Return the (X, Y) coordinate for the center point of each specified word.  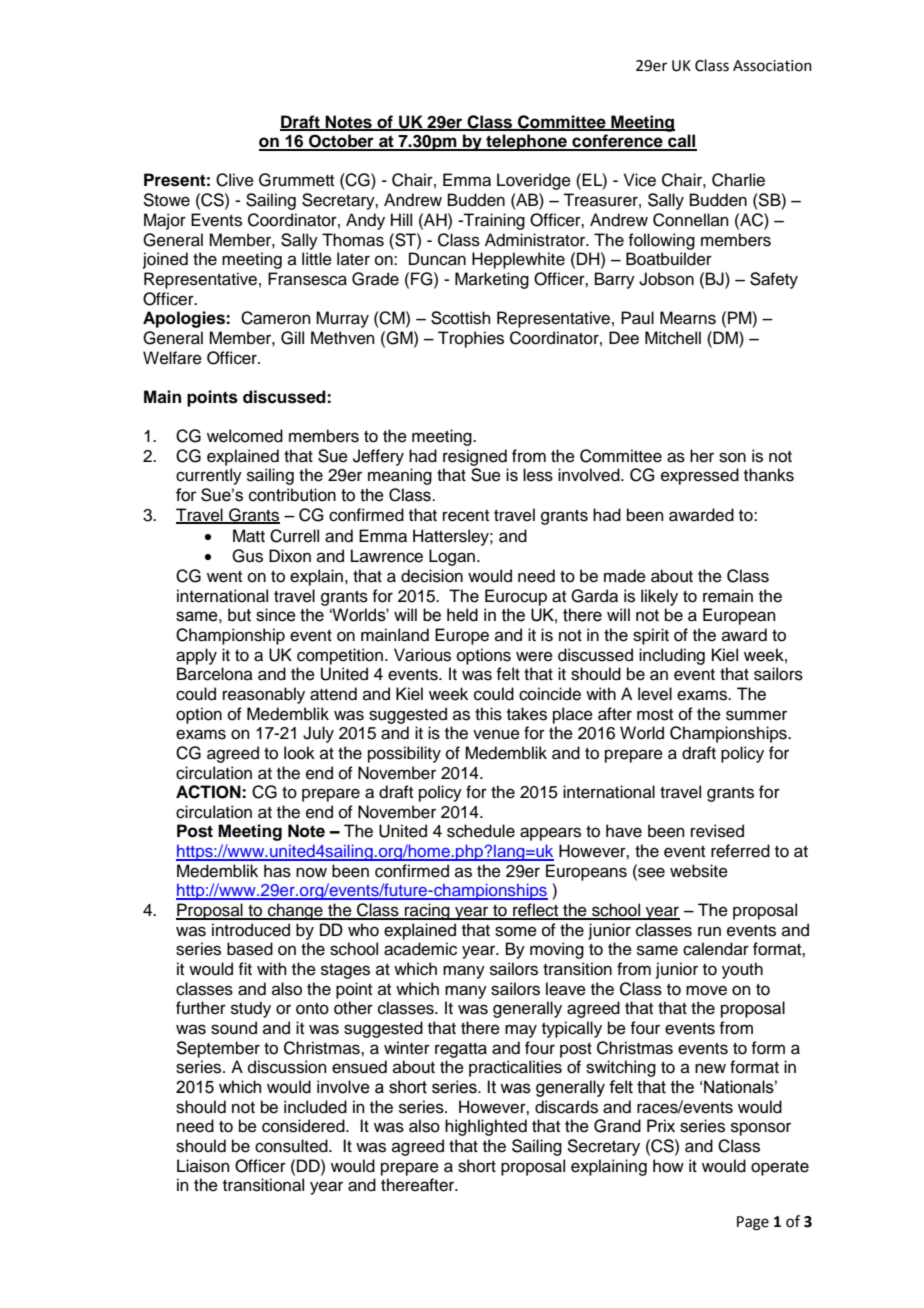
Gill (292, 338)
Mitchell (673, 338)
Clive (235, 180)
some (516, 931)
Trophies (471, 339)
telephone (526, 142)
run (709, 931)
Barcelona (215, 674)
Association (772, 66)
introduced (251, 930)
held (462, 615)
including (672, 656)
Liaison (203, 1166)
